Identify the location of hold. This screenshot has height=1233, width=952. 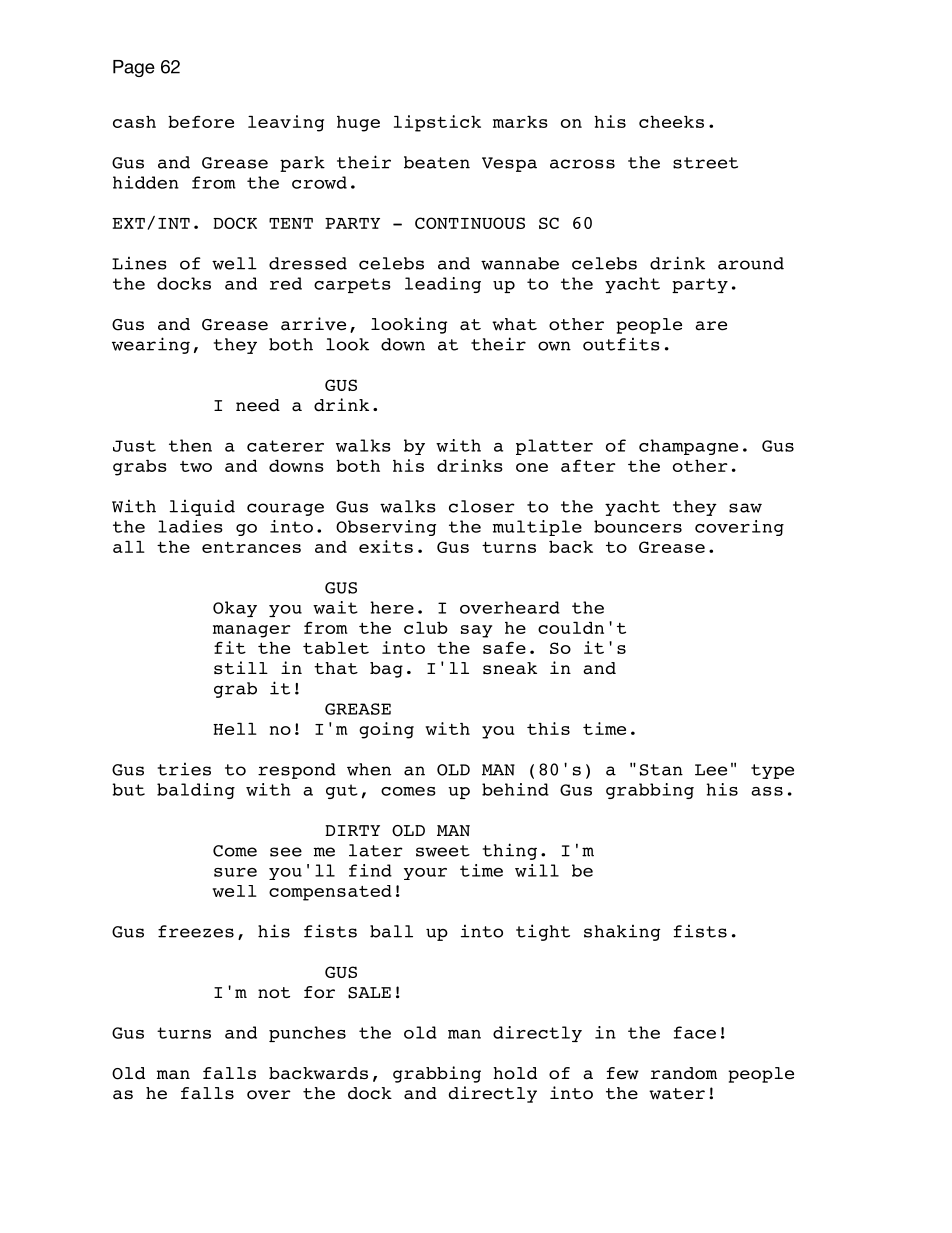
(515, 1073).
